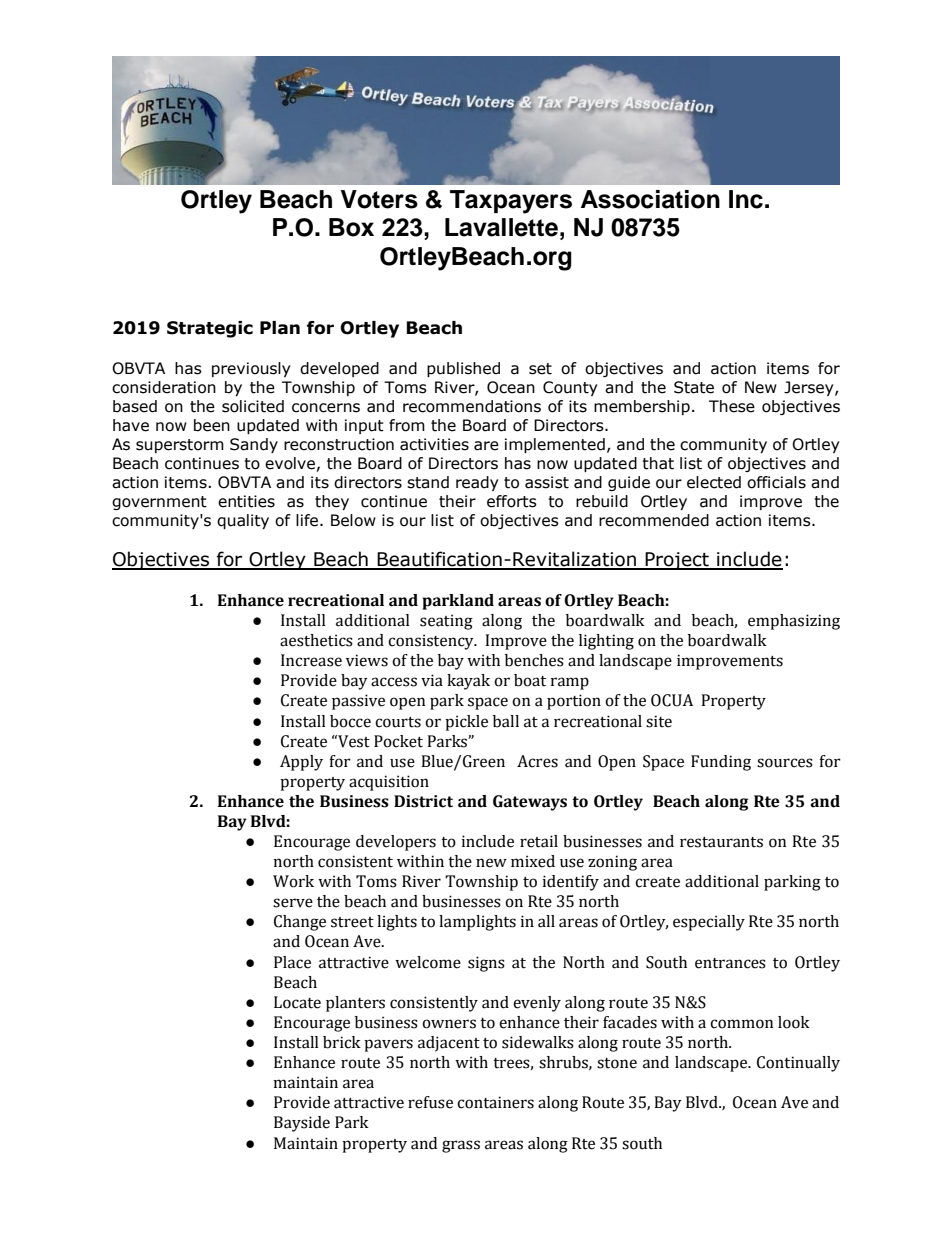 This screenshot has width=952, height=1233. Describe the element at coordinates (714, 482) in the screenshot. I see `elected` at that location.
